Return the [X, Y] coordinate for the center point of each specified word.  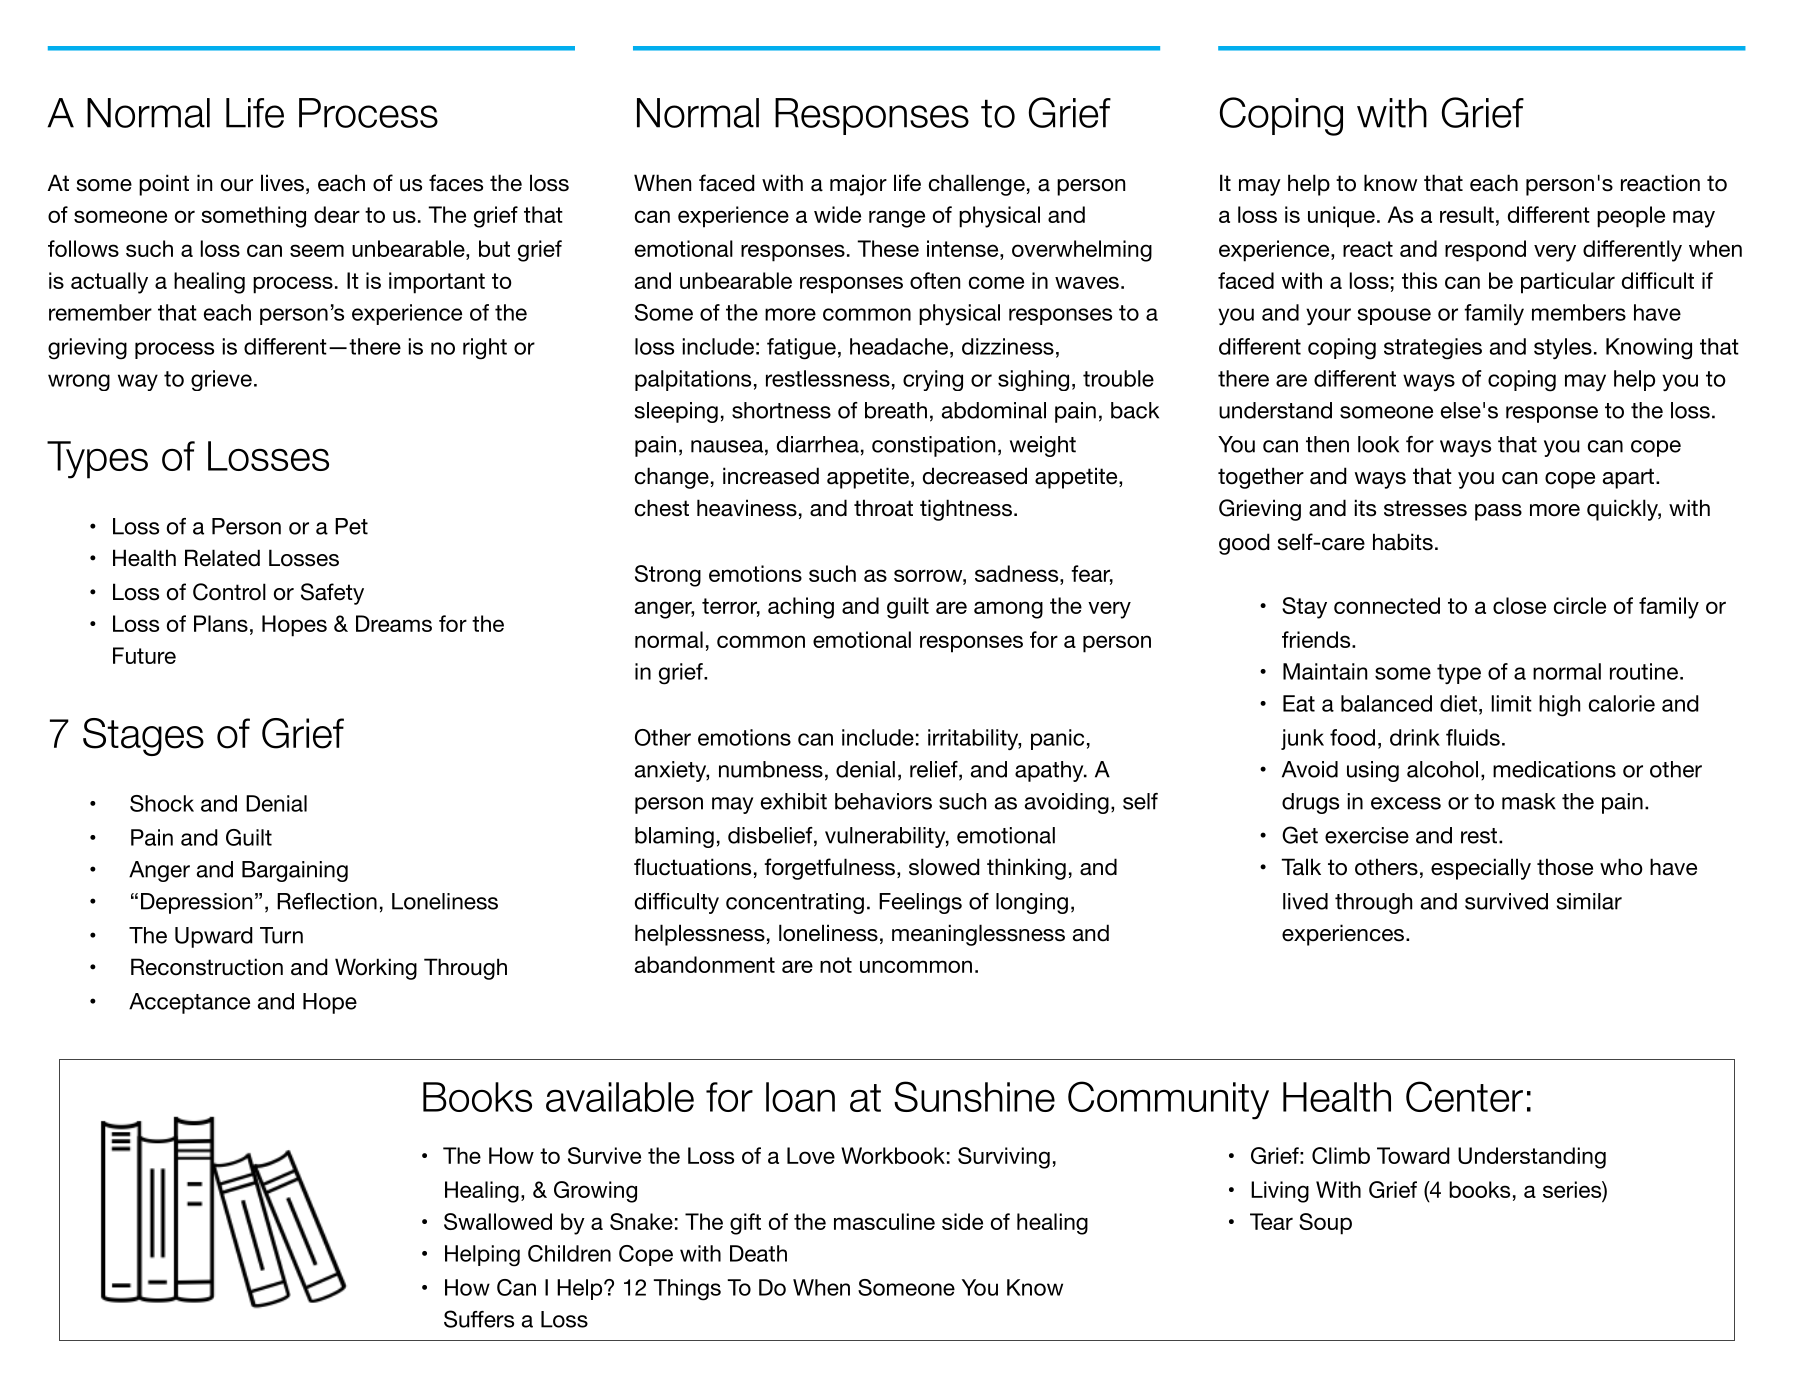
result [1467, 214]
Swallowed [498, 1221]
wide [837, 214]
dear [337, 214]
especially [1481, 869]
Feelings [920, 903]
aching [801, 608]
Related [222, 558]
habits [1403, 542]
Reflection [327, 901]
